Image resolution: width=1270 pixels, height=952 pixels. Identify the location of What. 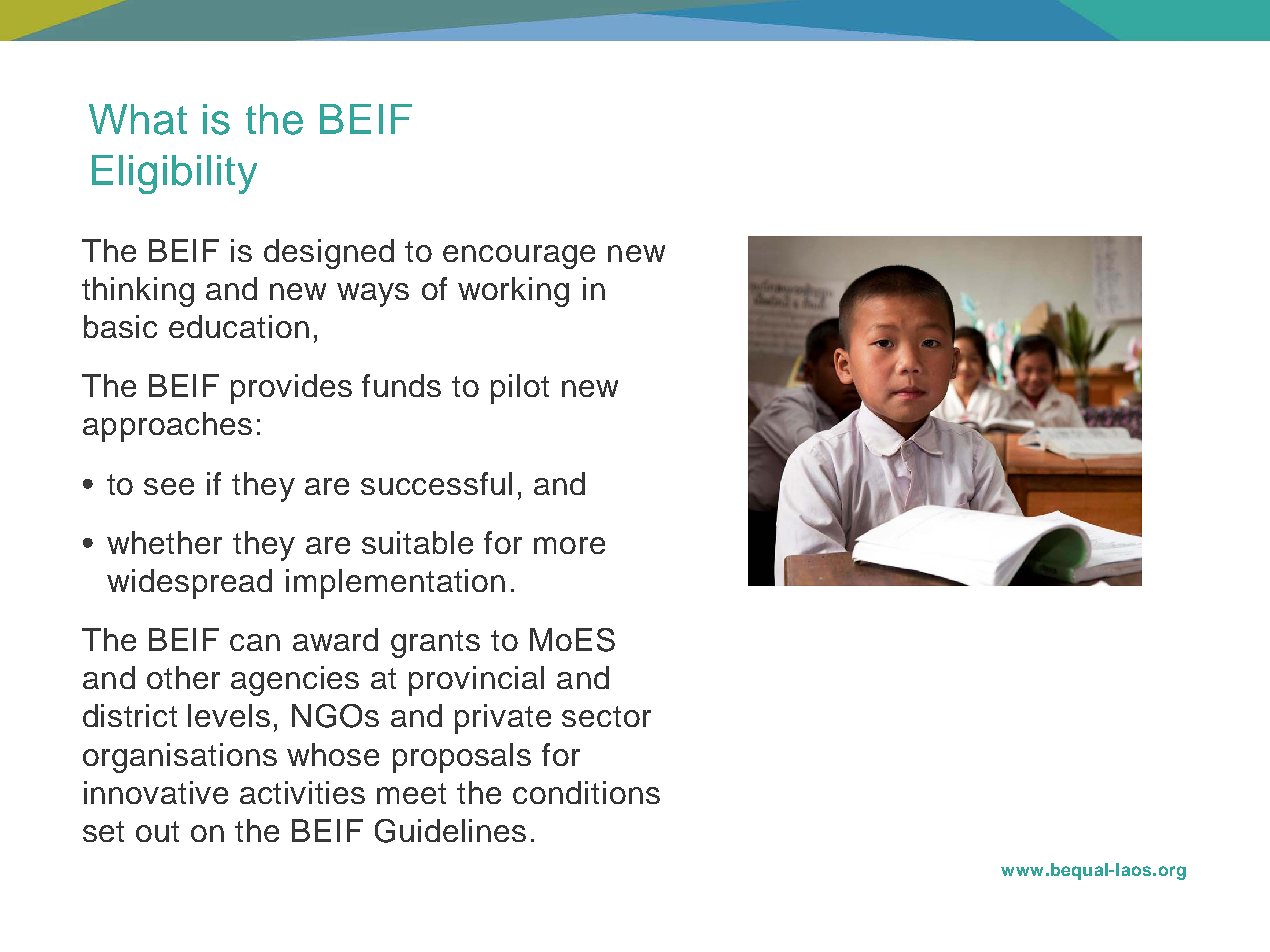
(138, 119).
